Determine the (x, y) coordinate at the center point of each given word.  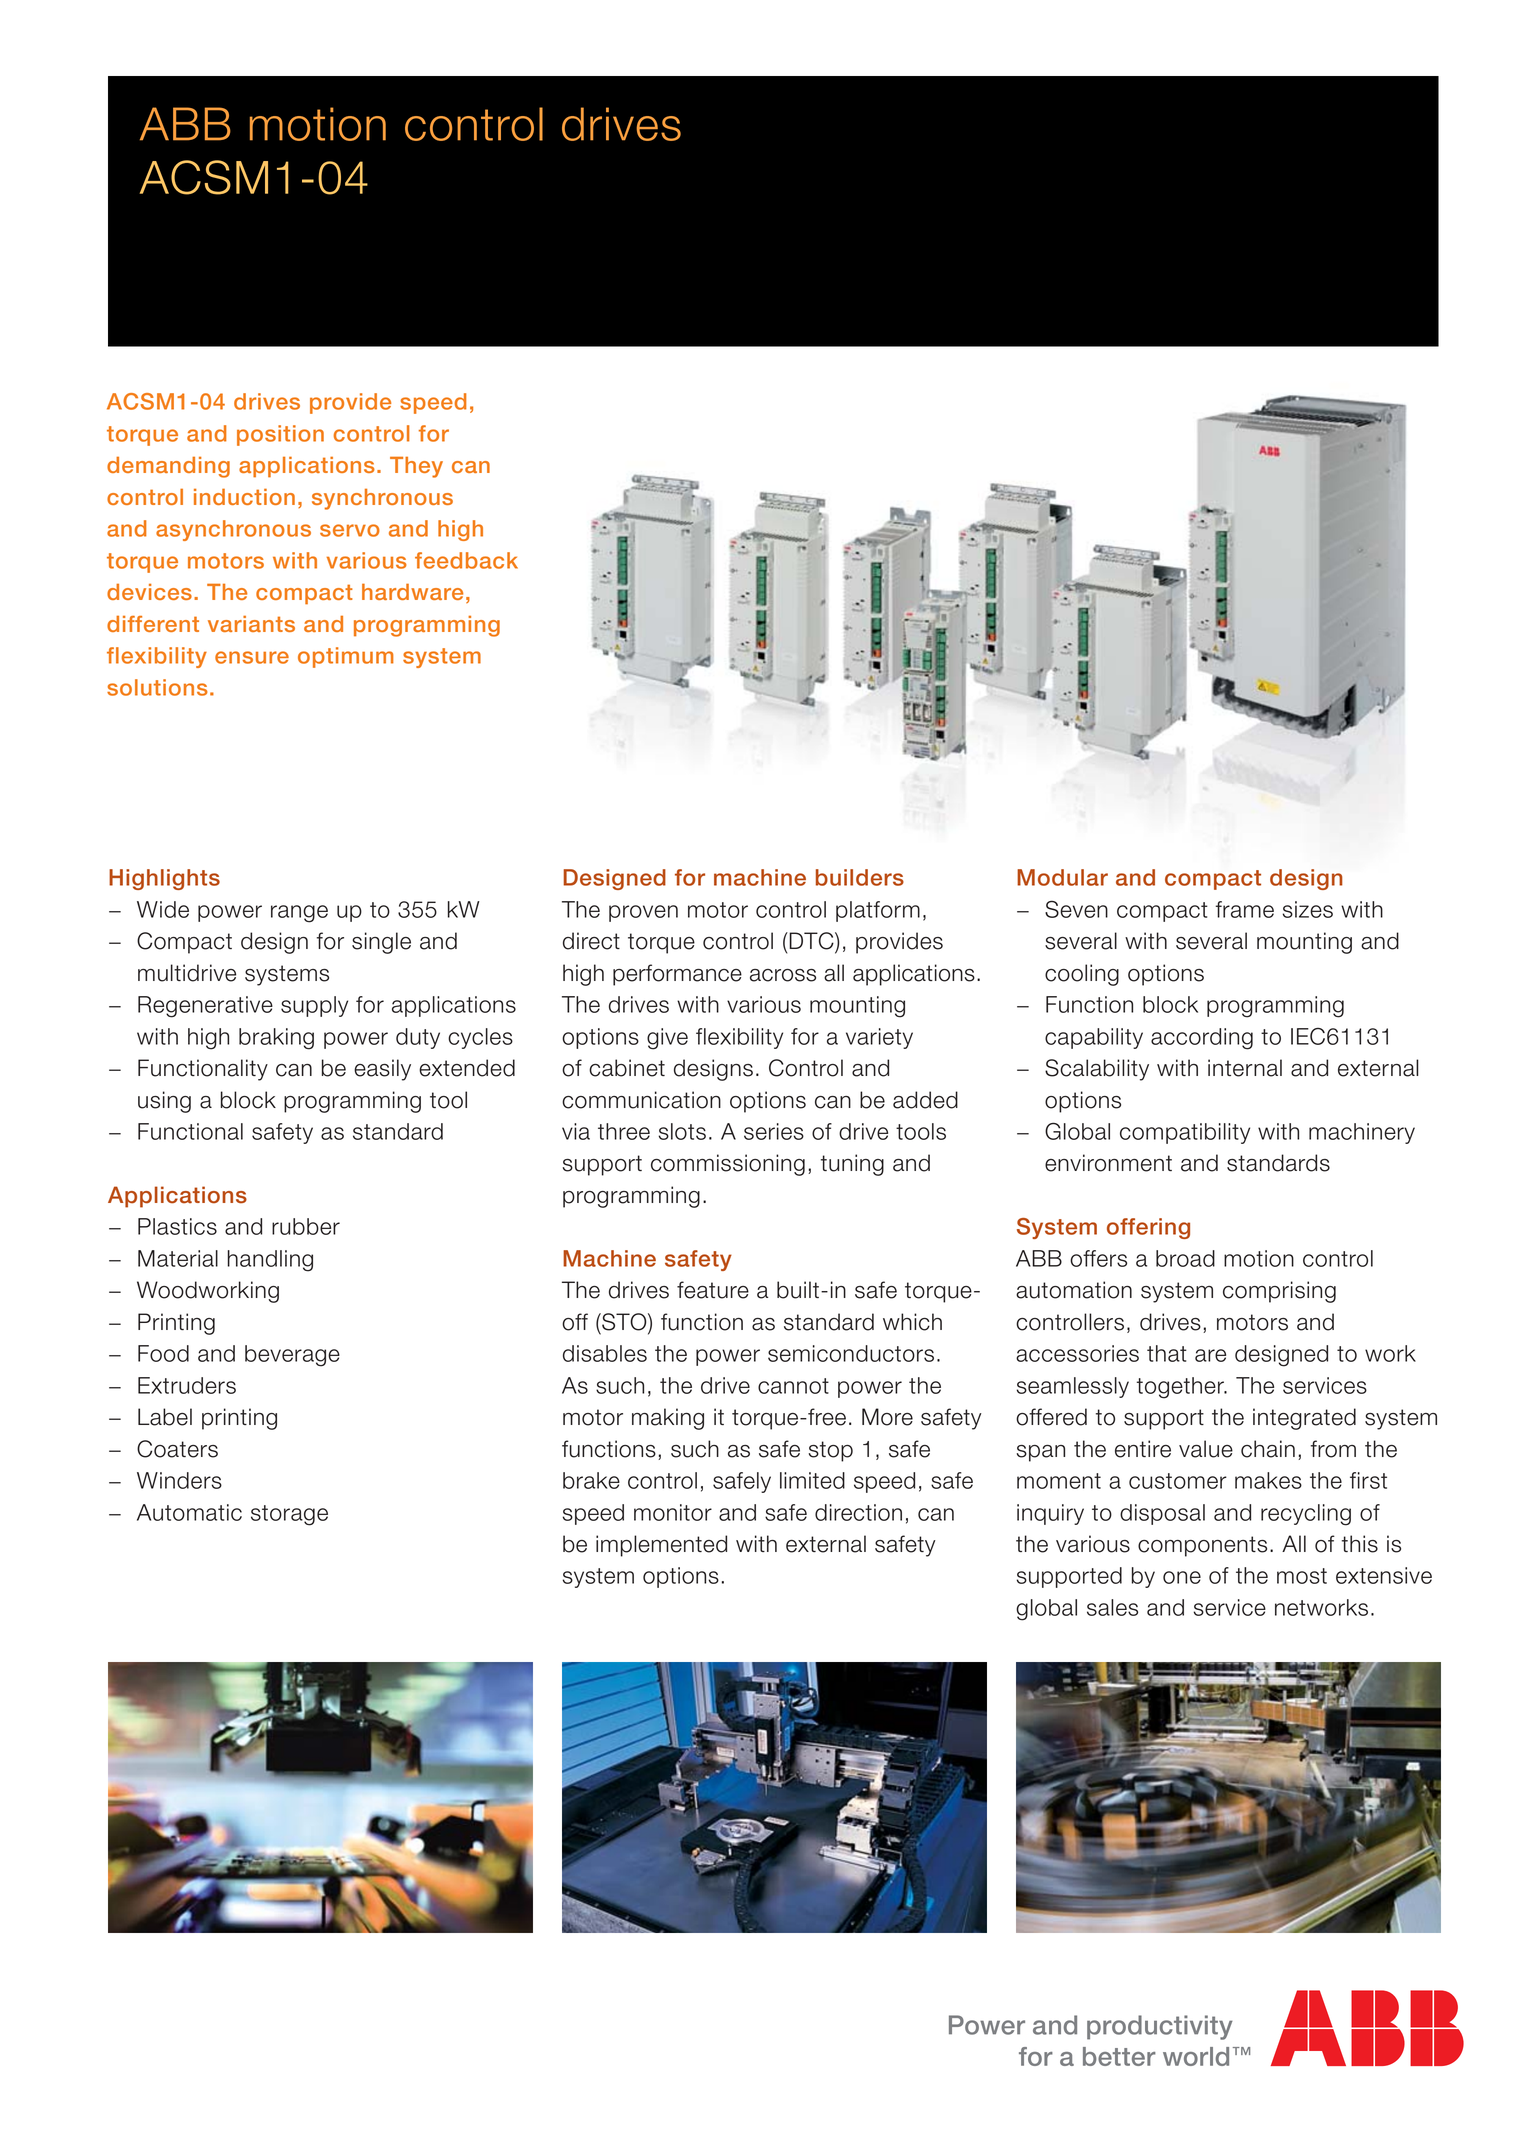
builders (860, 877)
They (416, 467)
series (774, 1131)
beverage (292, 1356)
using (164, 1102)
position (280, 435)
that (1167, 1353)
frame (1244, 909)
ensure (252, 657)
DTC (811, 942)
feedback (466, 560)
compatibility (1185, 1133)
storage (289, 1515)
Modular (1062, 877)
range (299, 914)
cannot (793, 1386)
